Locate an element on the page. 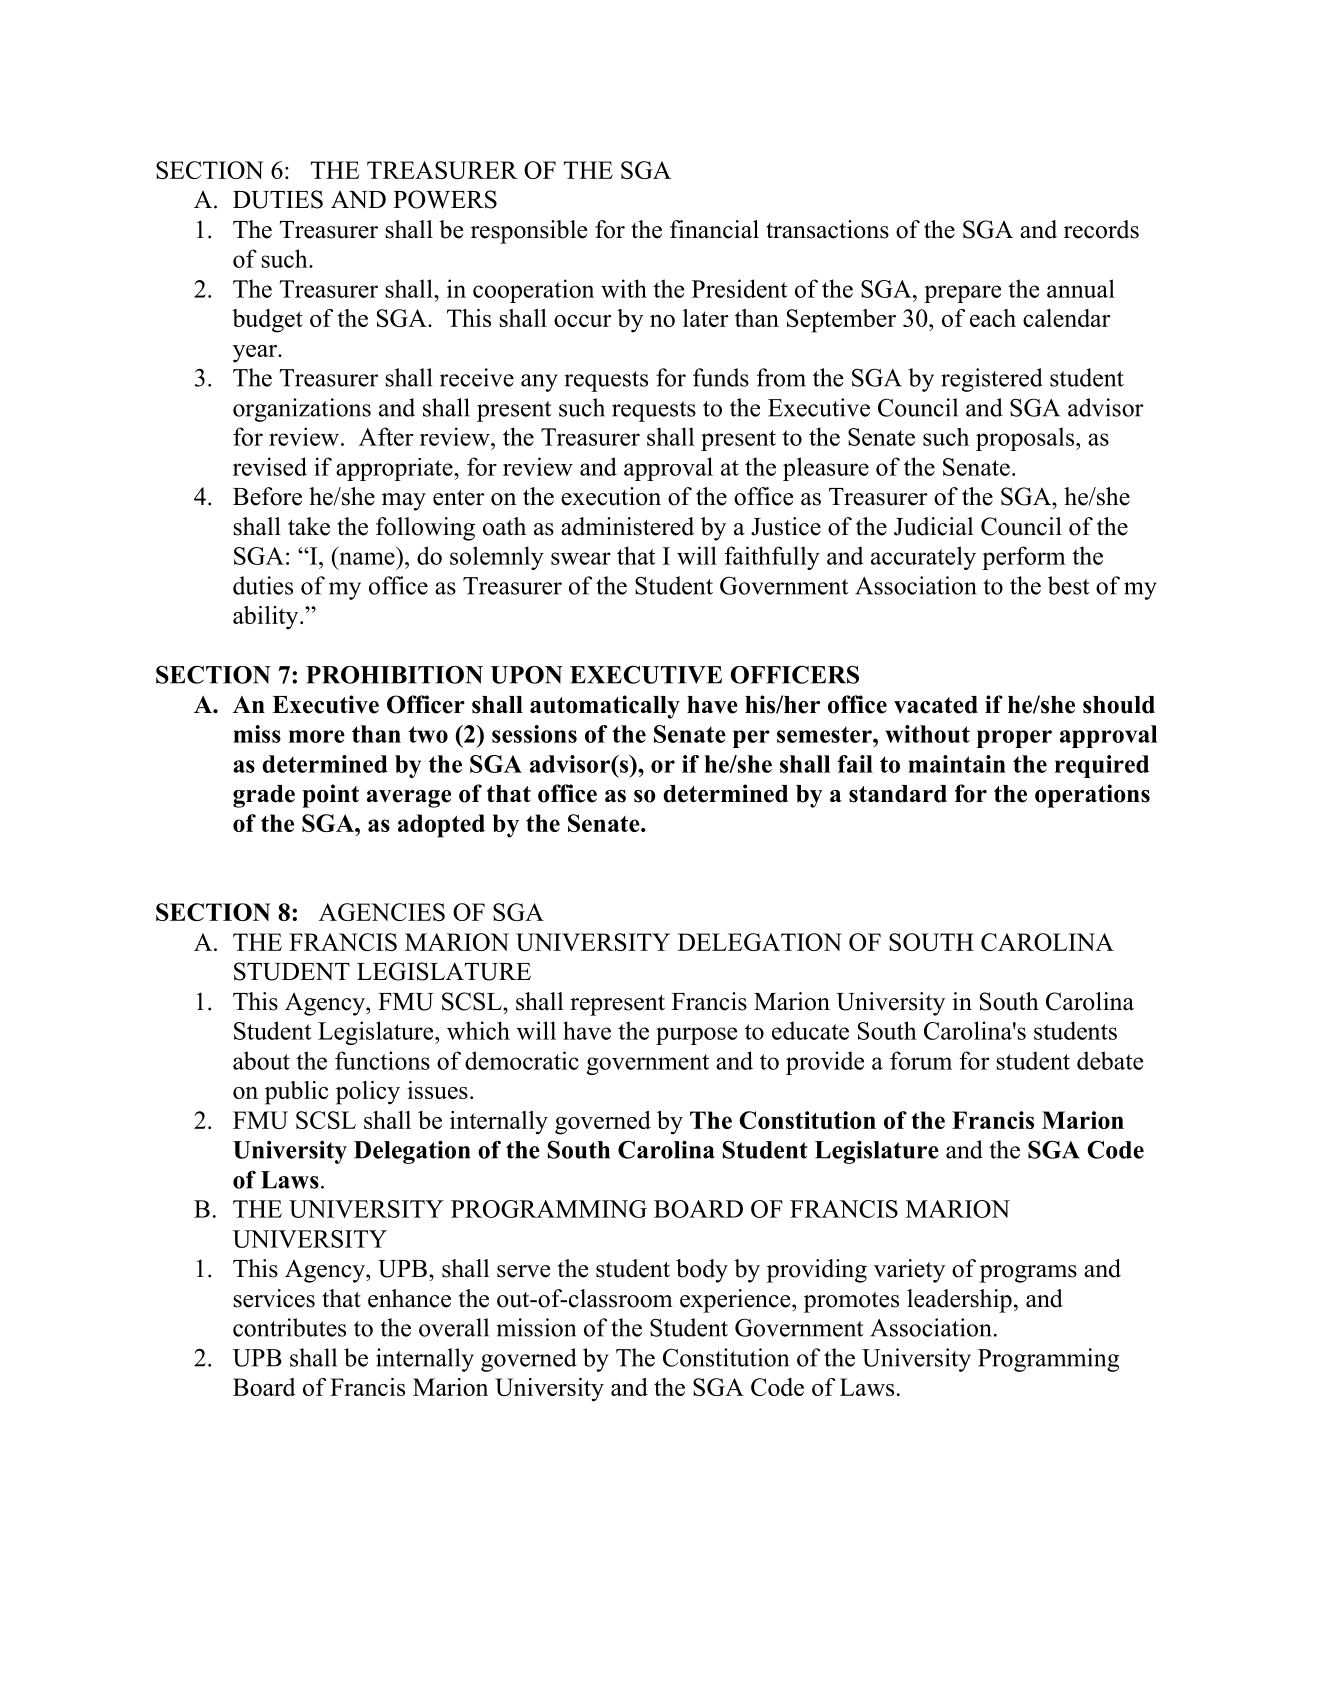 This image has width=1317, height=1704. records is located at coordinates (1101, 229).
